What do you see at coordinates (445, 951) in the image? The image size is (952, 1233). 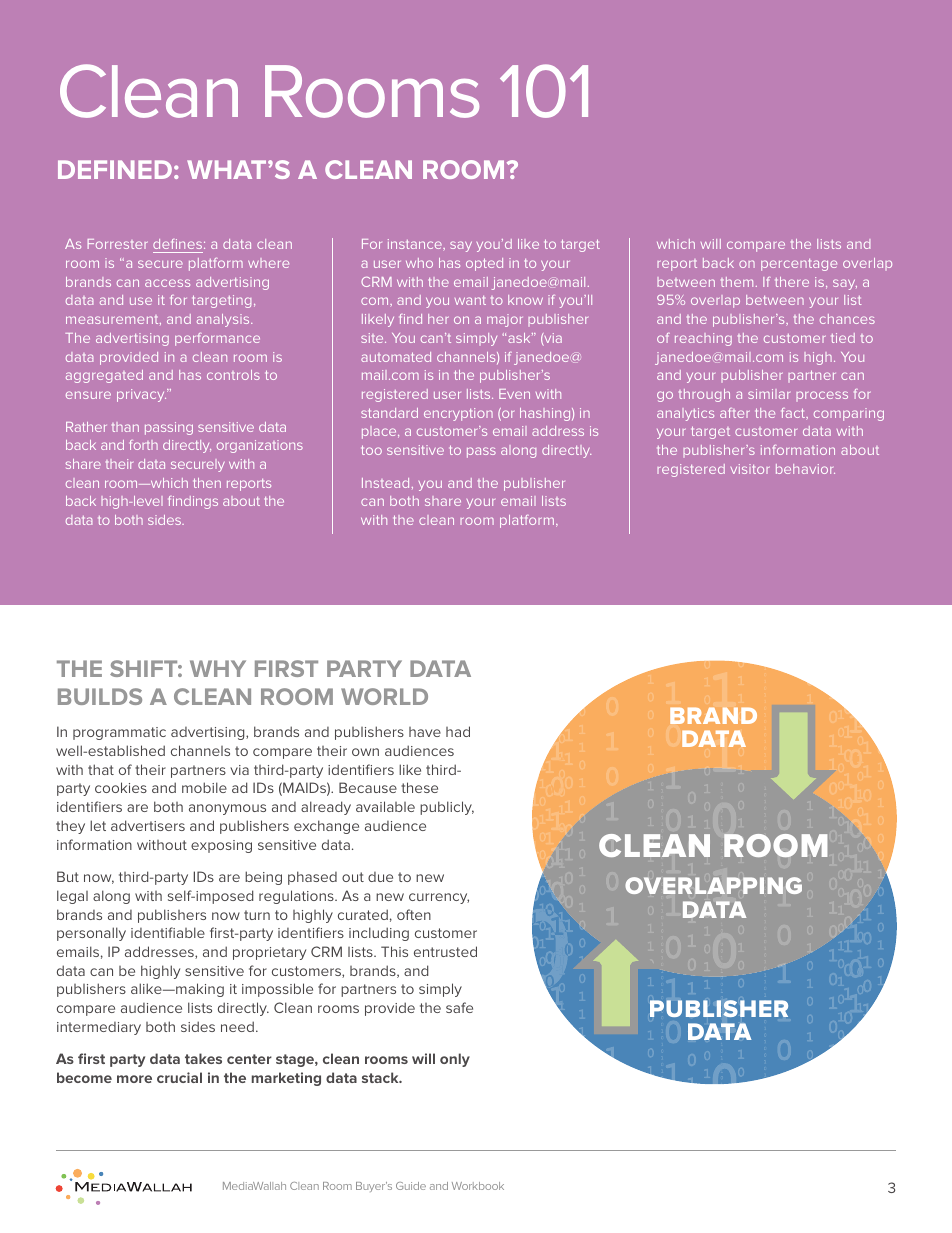 I see `entrusted` at bounding box center [445, 951].
